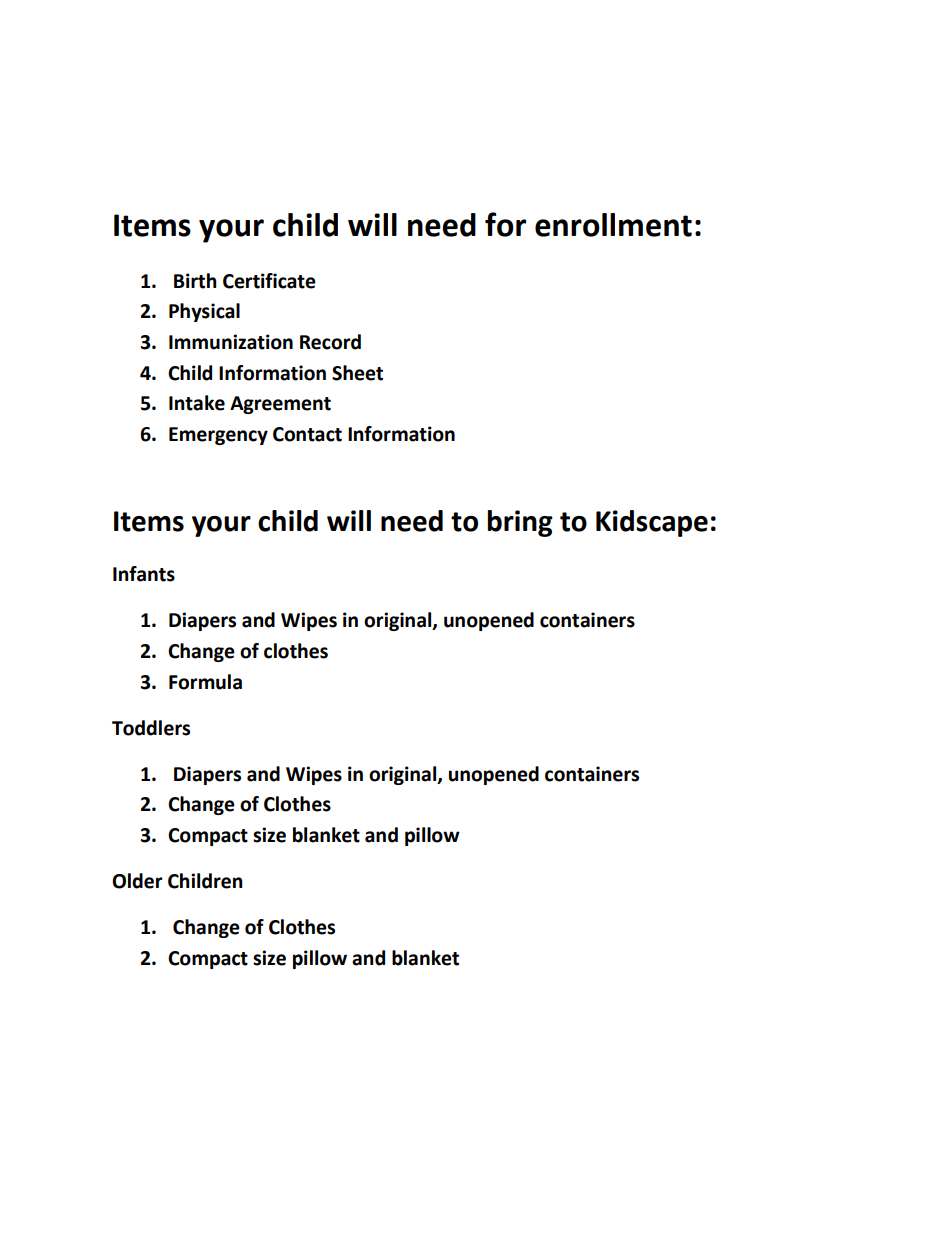 The height and width of the image is (1233, 952). Describe the element at coordinates (195, 281) in the image. I see `Birth` at that location.
